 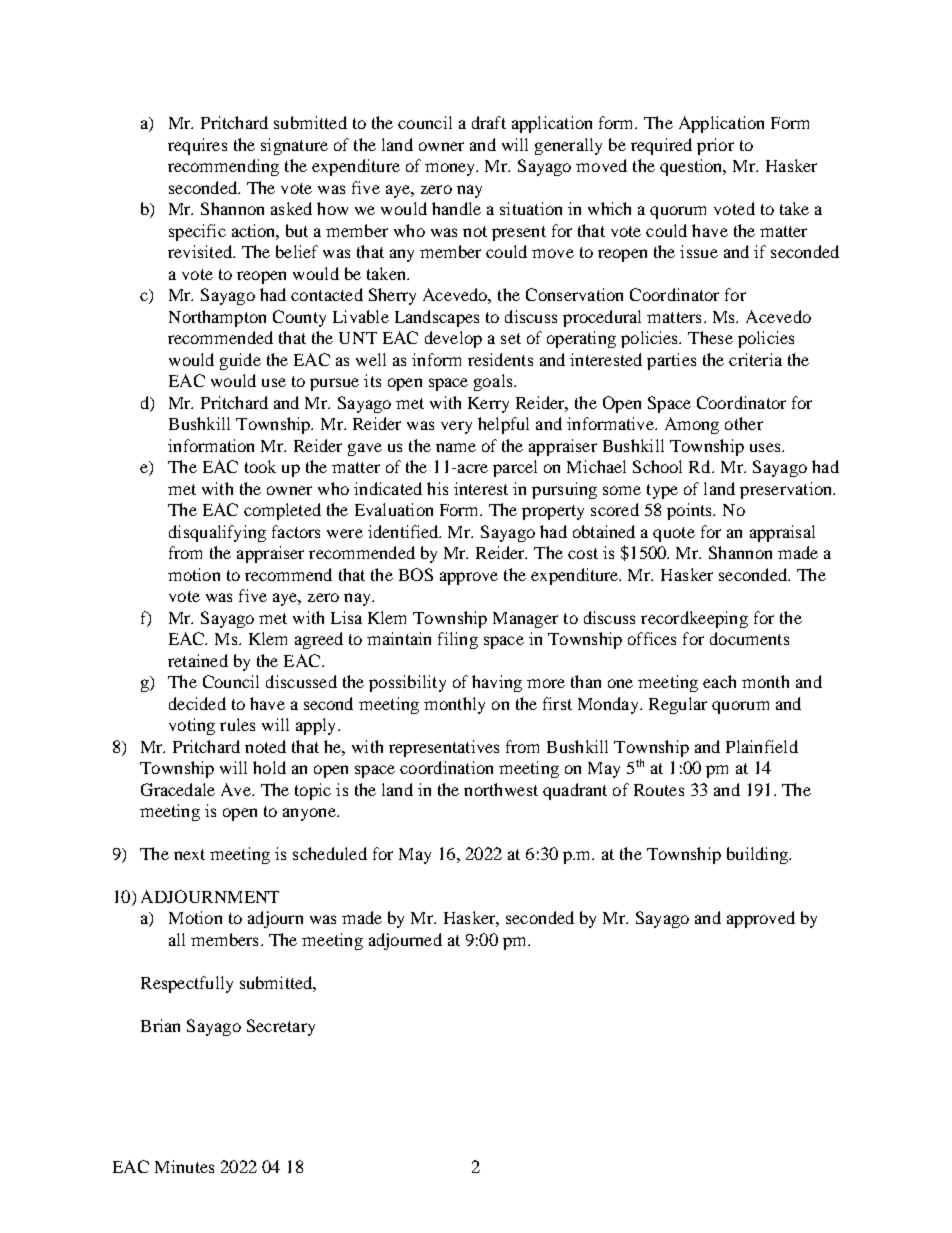 What do you see at coordinates (659, 790) in the screenshot?
I see `Routes` at bounding box center [659, 790].
